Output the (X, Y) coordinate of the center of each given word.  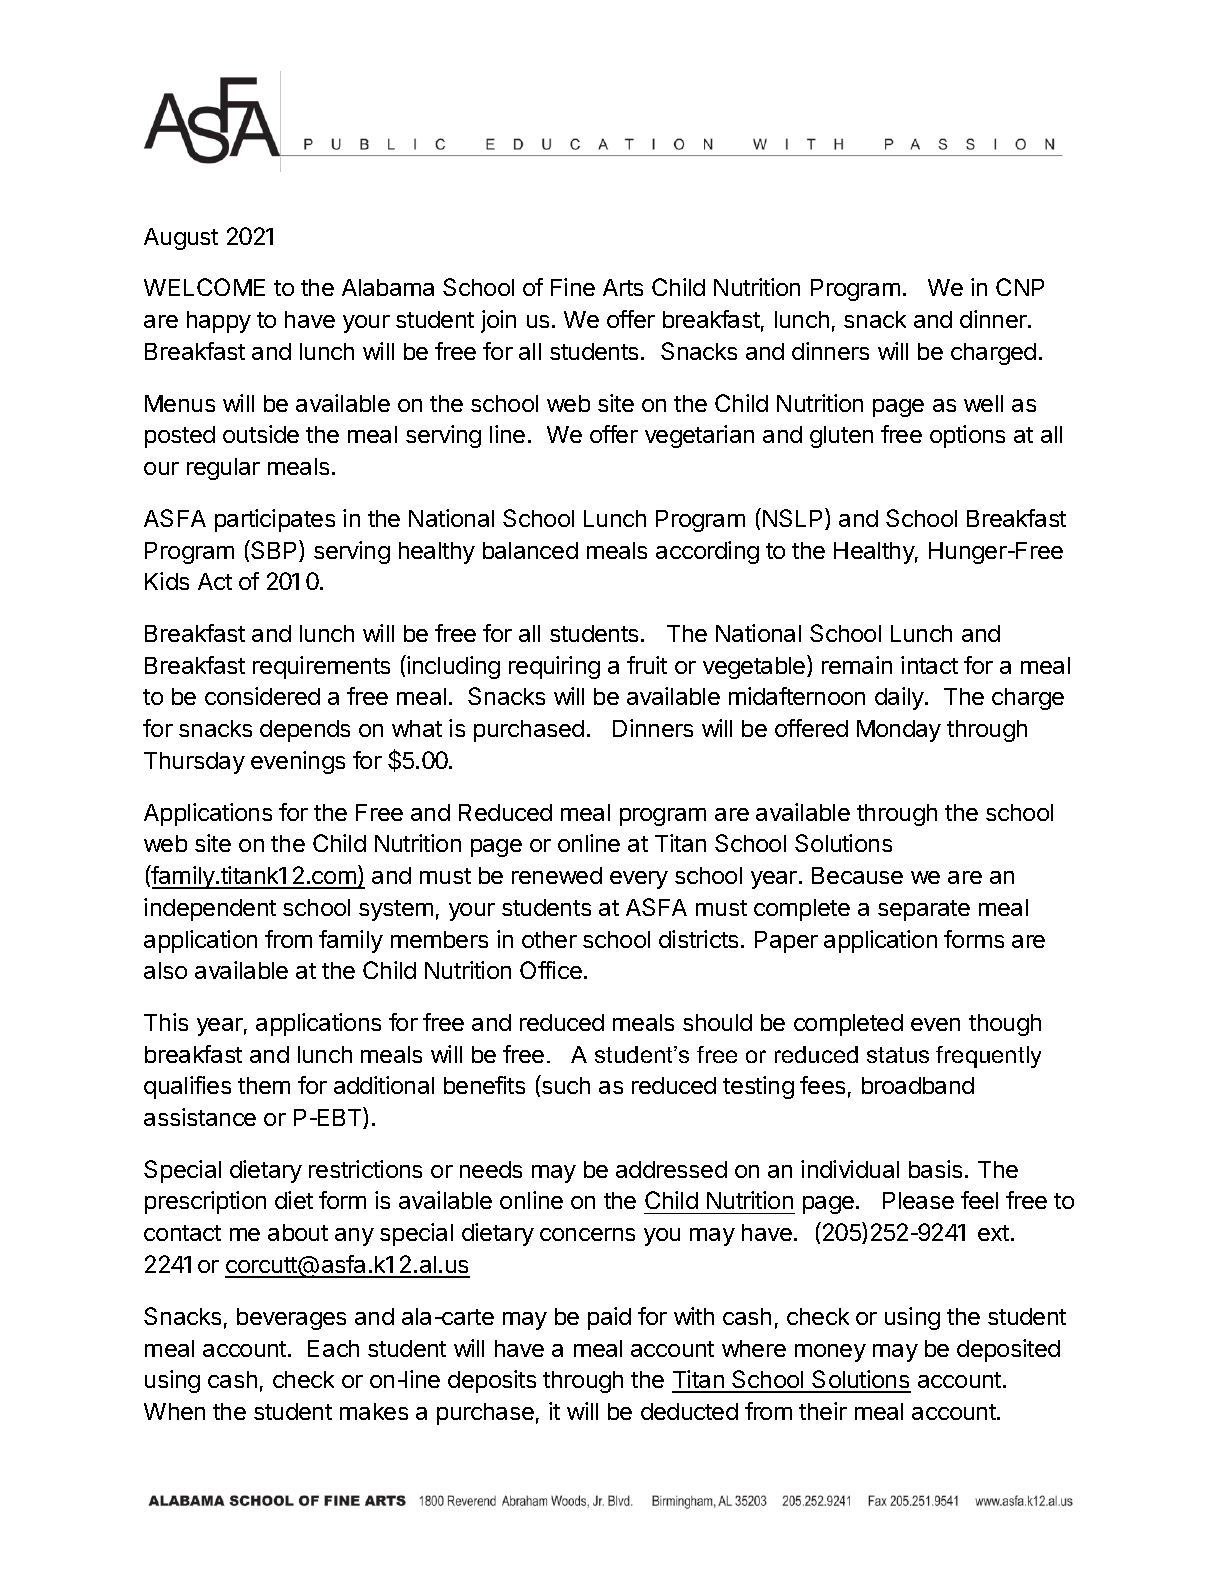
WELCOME (204, 287)
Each (333, 1348)
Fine (573, 287)
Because (857, 875)
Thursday (194, 763)
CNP (1020, 287)
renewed (557, 875)
